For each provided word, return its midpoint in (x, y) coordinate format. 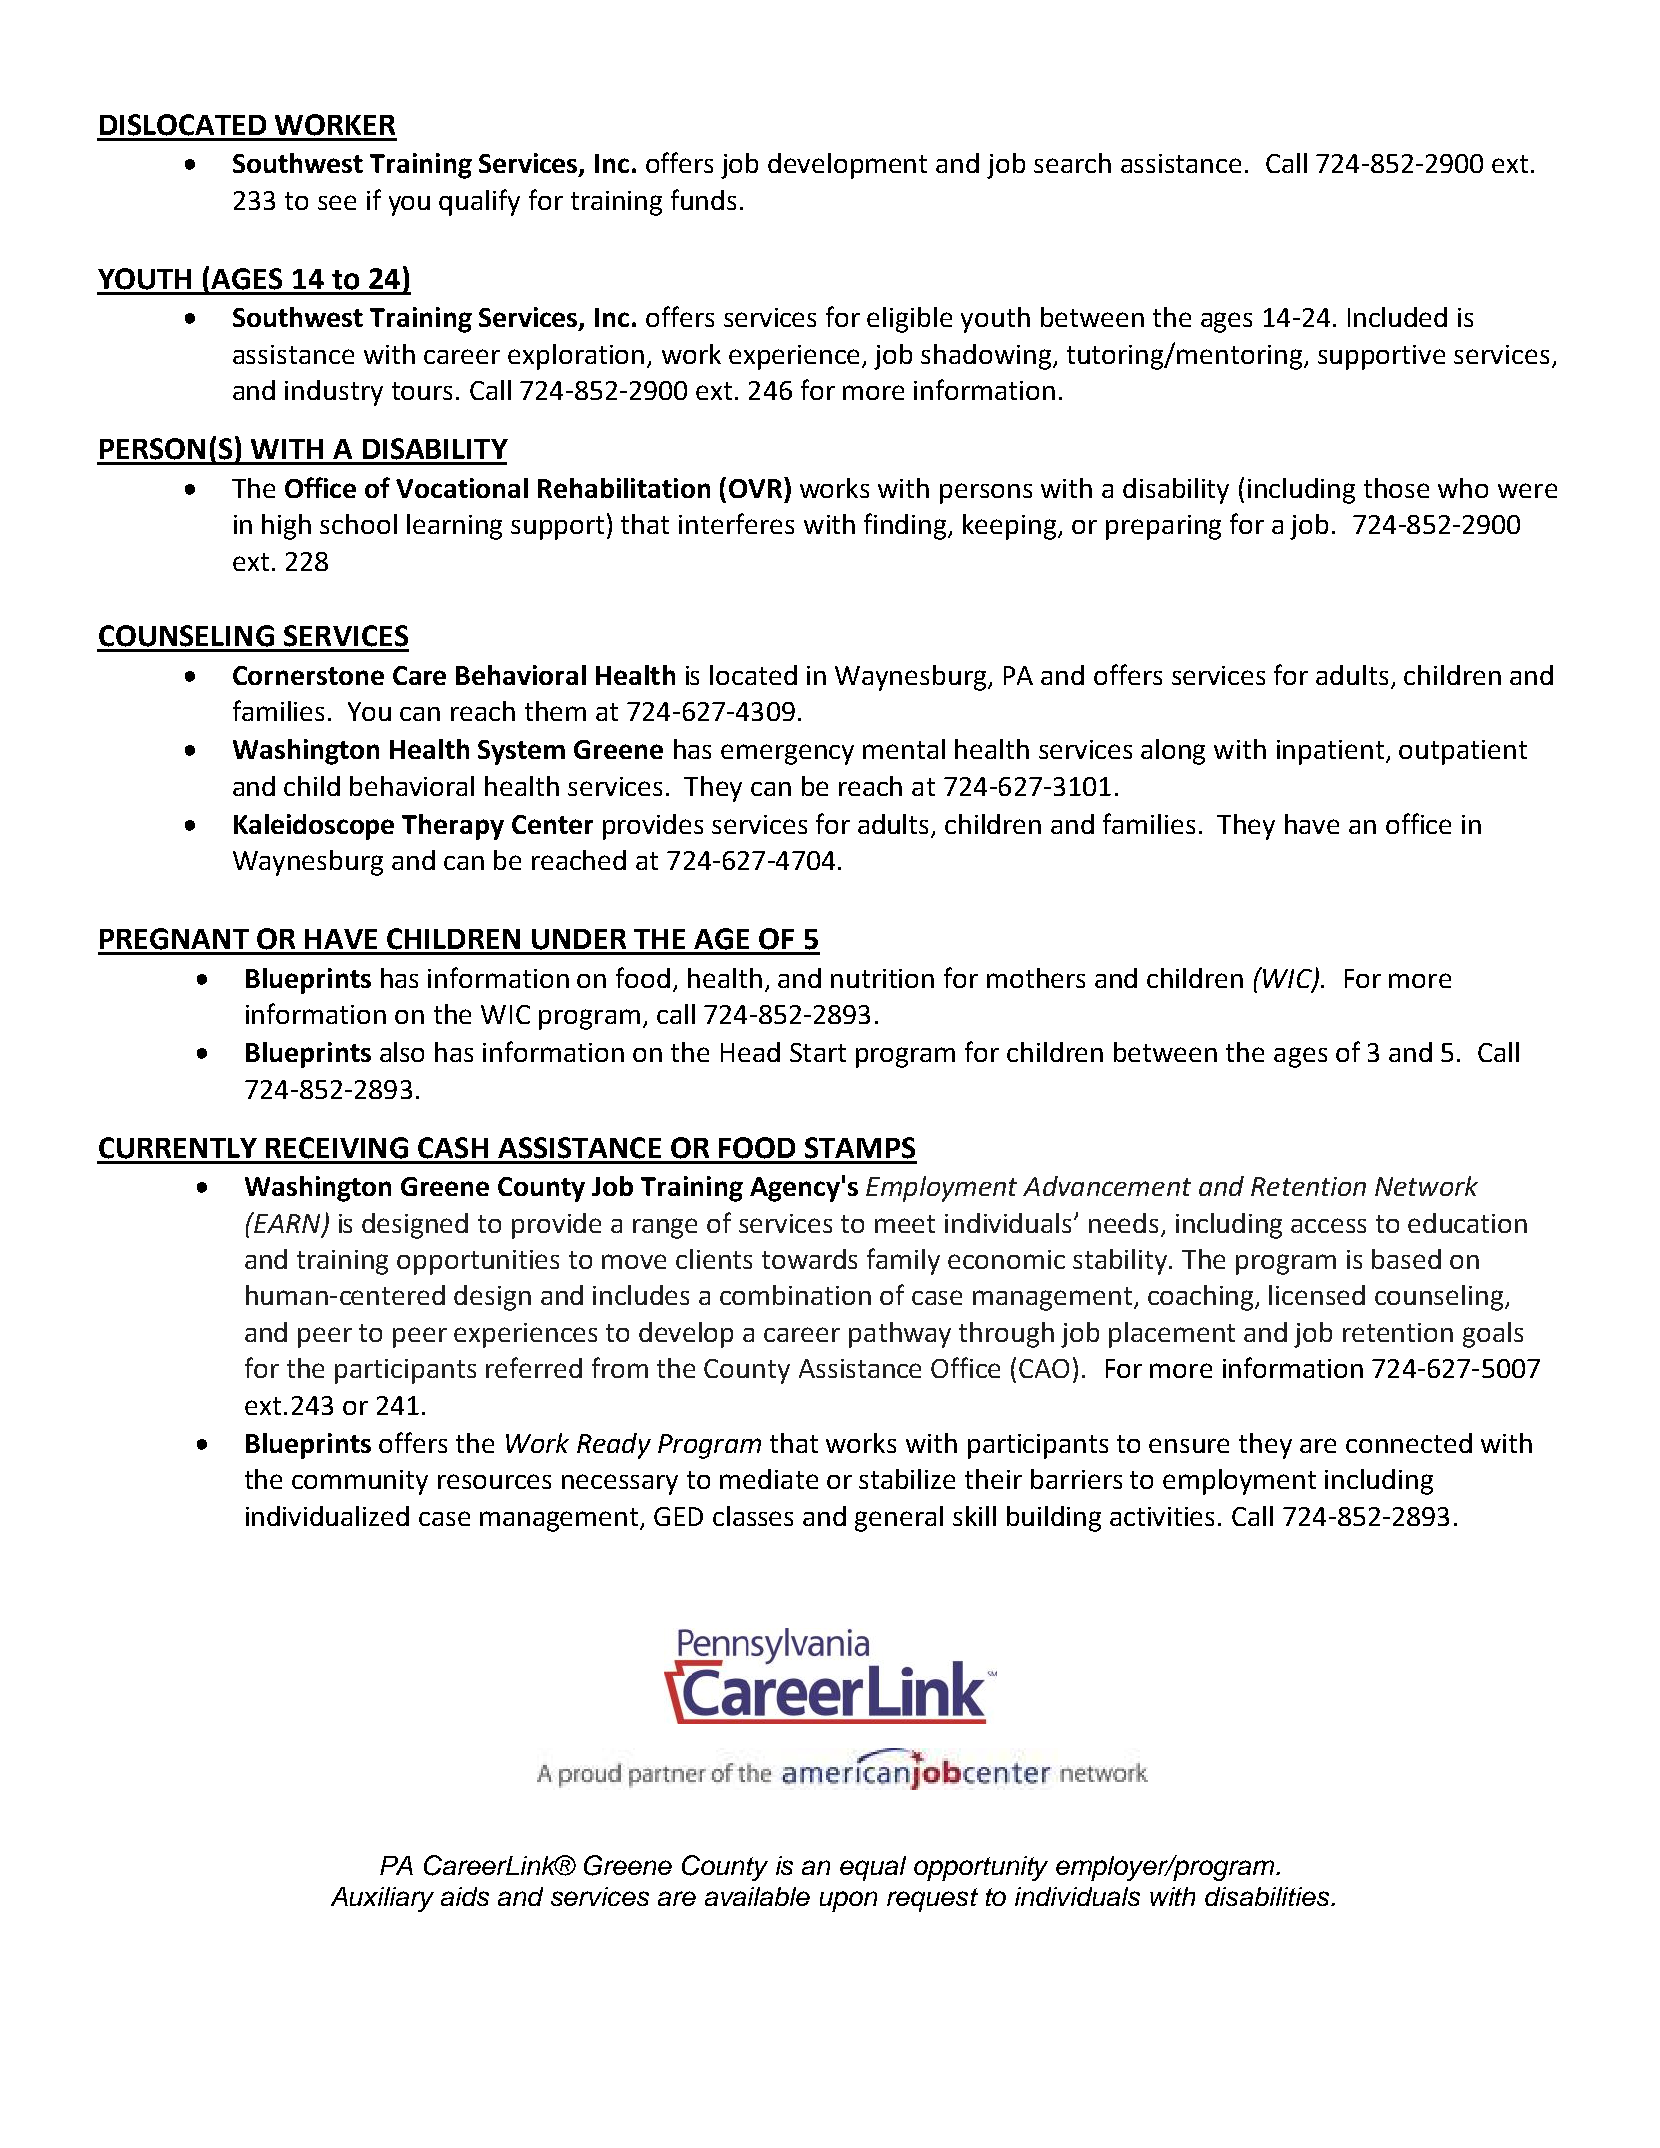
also (402, 1052)
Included (1397, 317)
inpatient (1332, 752)
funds (703, 199)
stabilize (907, 1479)
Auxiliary (382, 1899)
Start (818, 1052)
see (337, 202)
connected (1409, 1443)
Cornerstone (308, 675)
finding (906, 526)
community (360, 1482)
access (1328, 1225)
